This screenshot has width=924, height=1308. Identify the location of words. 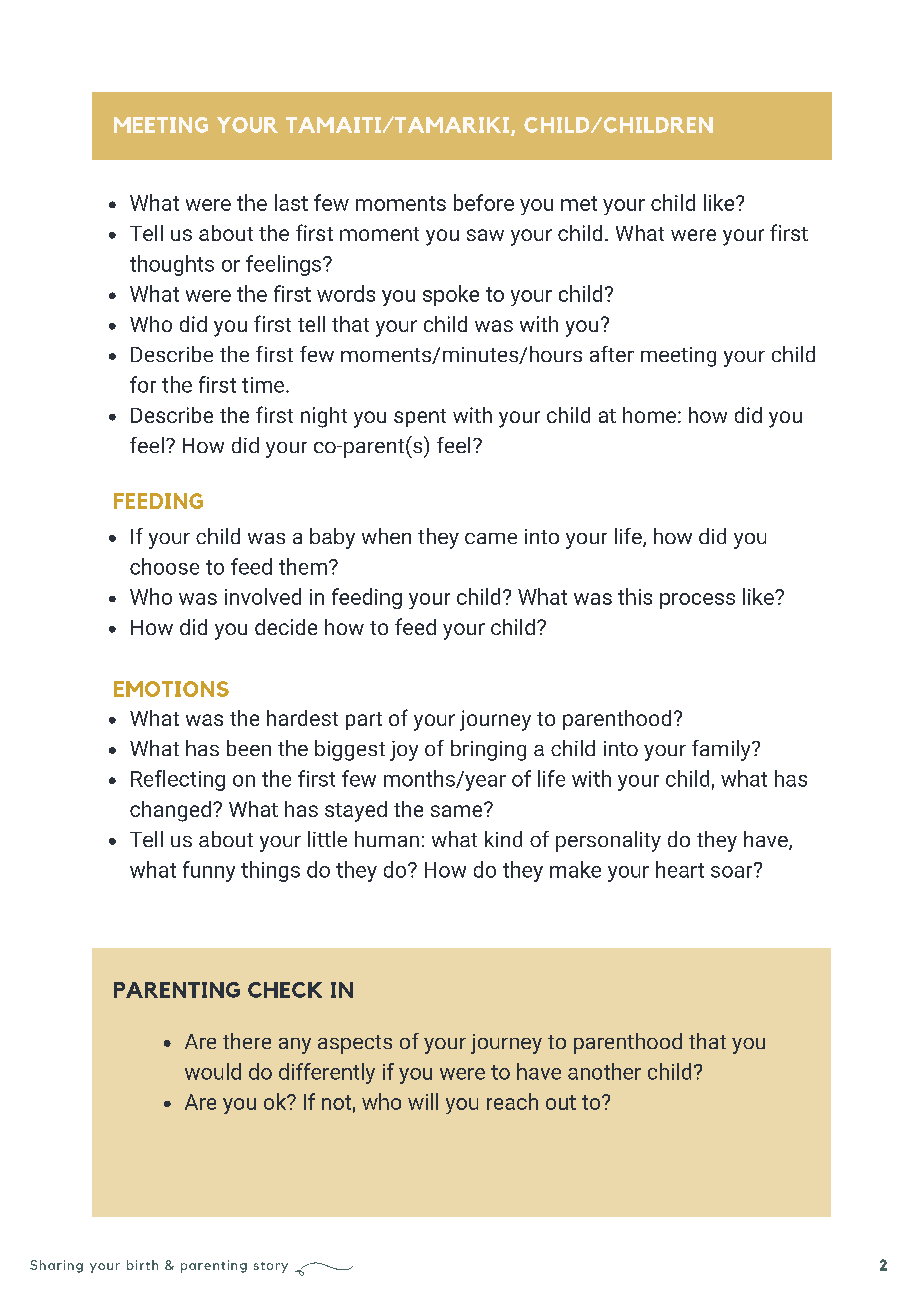
(346, 293).
